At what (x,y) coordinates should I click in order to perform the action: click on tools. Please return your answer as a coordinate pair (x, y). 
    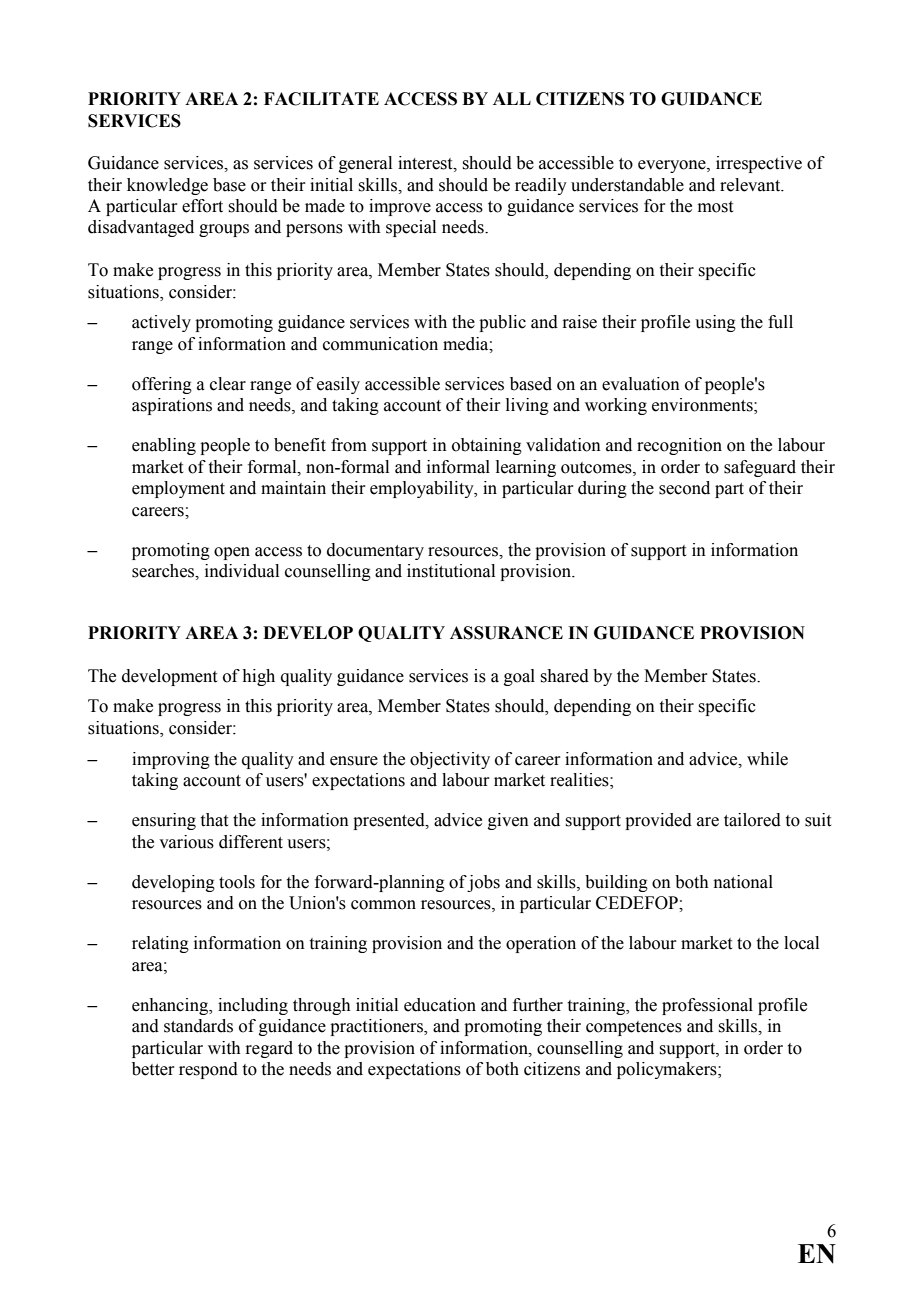
    Looking at the image, I should click on (237, 882).
